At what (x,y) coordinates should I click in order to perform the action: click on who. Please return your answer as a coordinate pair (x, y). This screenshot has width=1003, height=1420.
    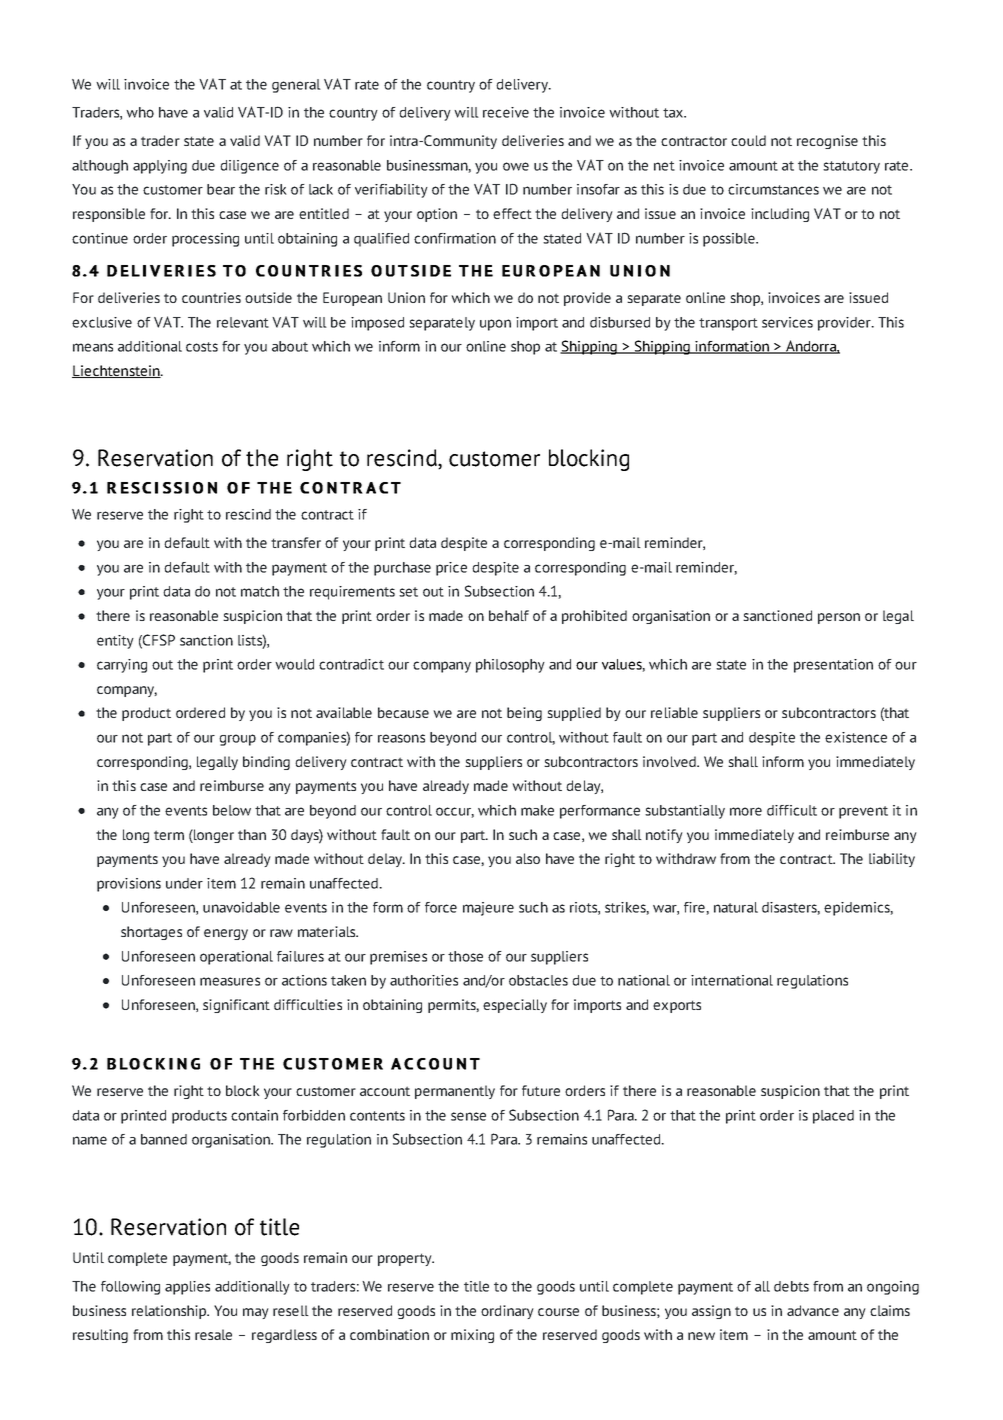
    Looking at the image, I should click on (140, 112).
